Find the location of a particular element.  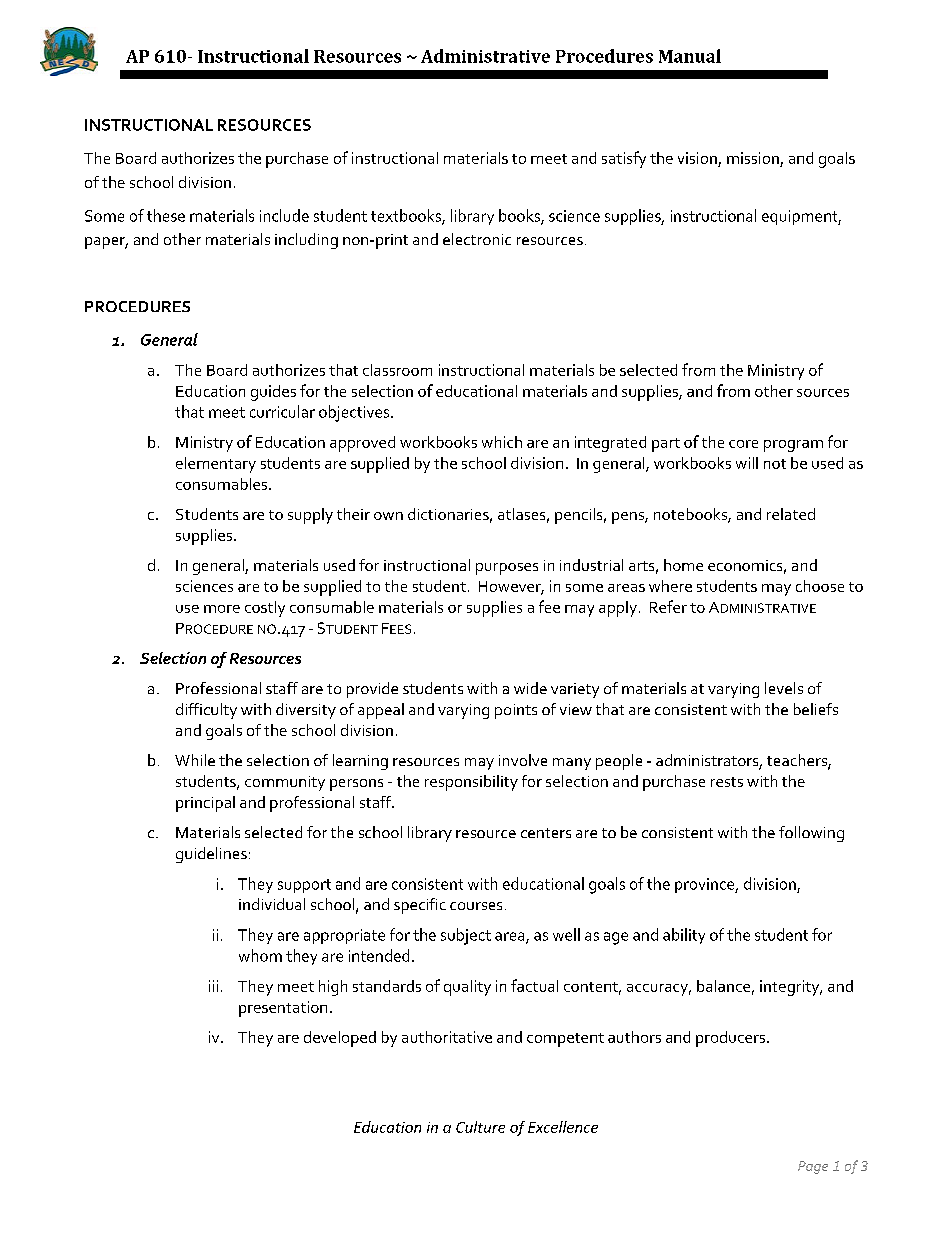

developed is located at coordinates (340, 1039).
